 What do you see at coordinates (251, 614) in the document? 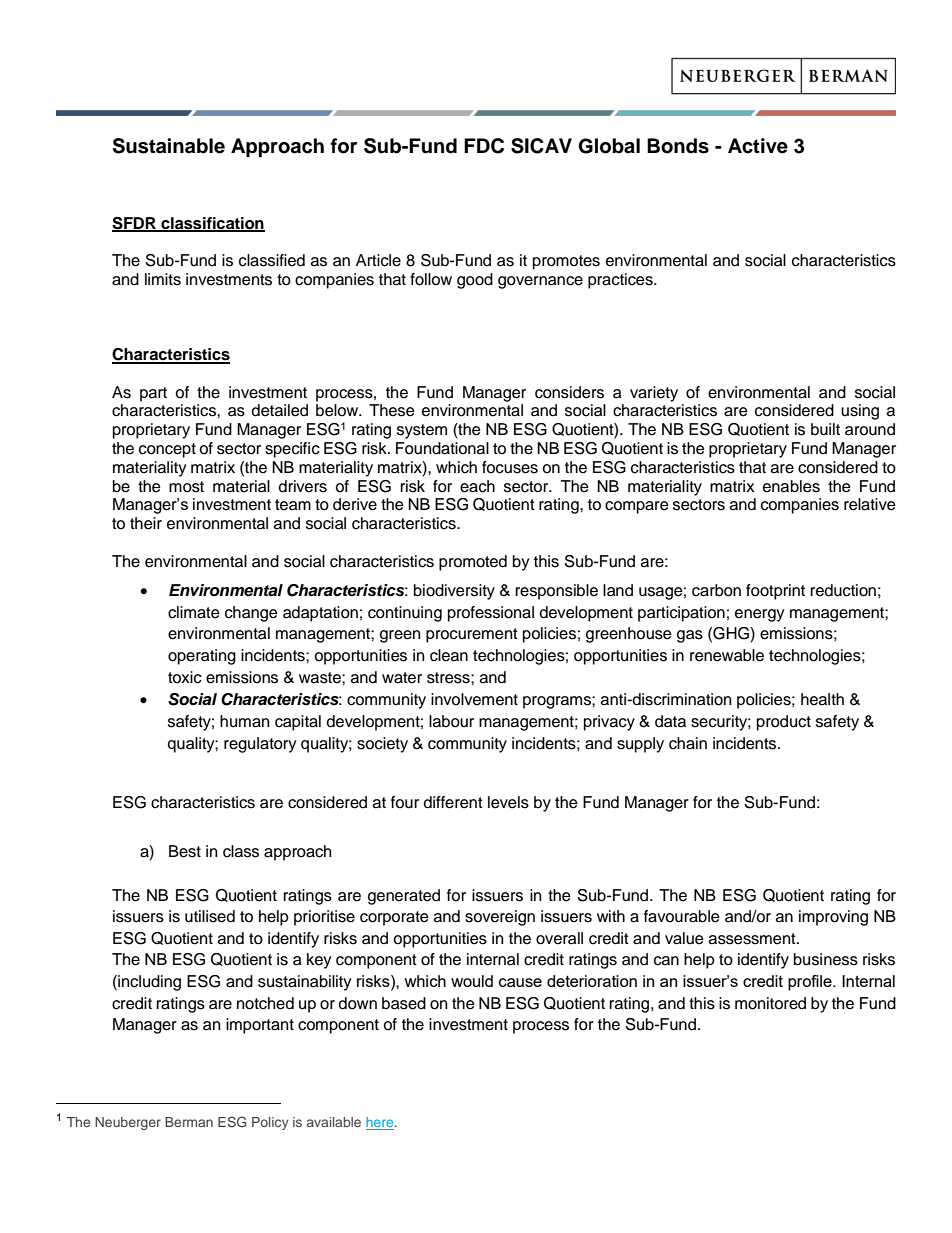
I see `change` at bounding box center [251, 614].
